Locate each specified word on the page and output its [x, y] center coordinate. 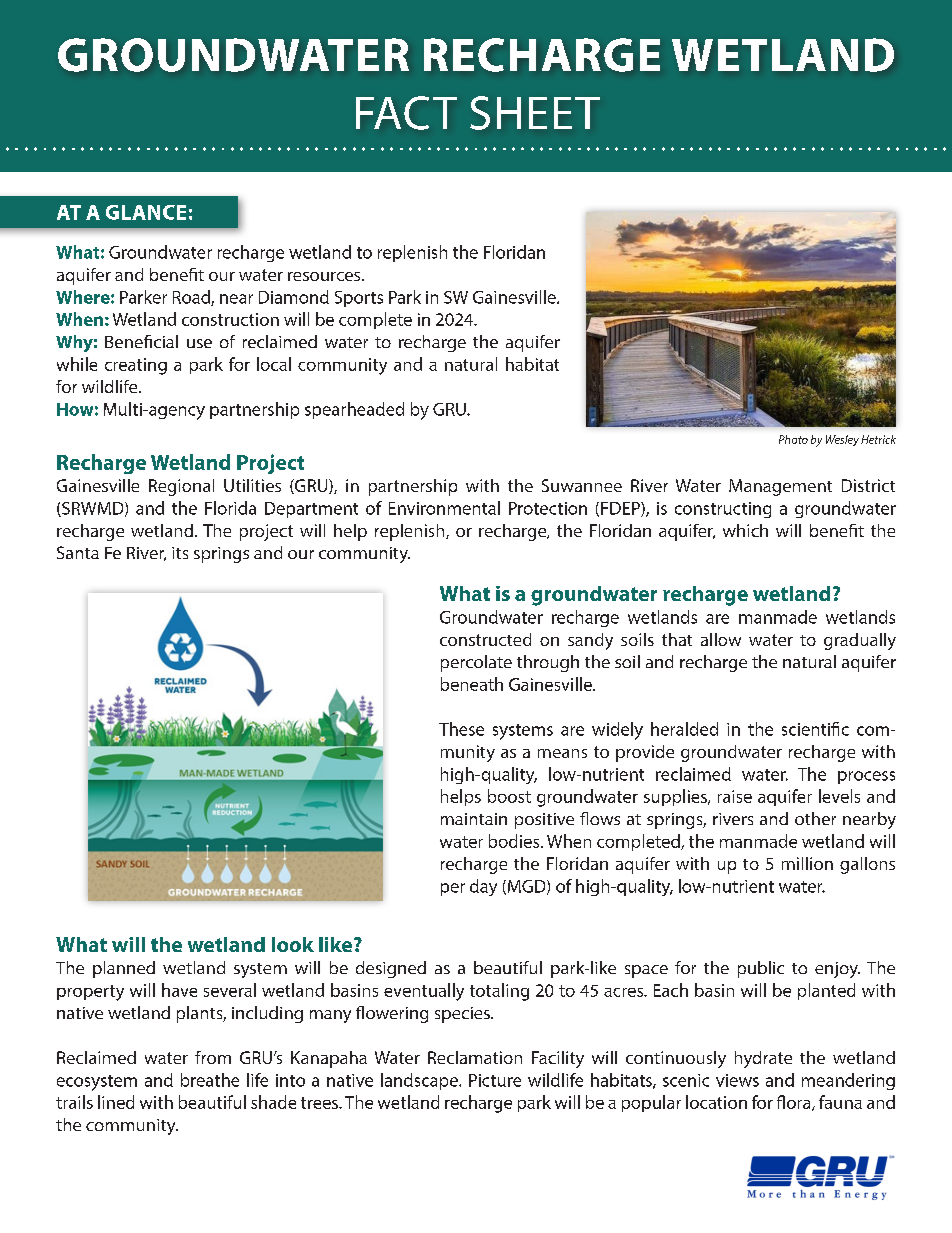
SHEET [535, 113]
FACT [406, 113]
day [483, 887]
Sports [359, 299]
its [180, 553]
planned [124, 969]
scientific [815, 729]
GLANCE [146, 212]
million [807, 863]
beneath [472, 684]
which [745, 530]
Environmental [444, 508]
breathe [210, 1080]
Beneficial [141, 341]
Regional [181, 487]
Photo [793, 439]
